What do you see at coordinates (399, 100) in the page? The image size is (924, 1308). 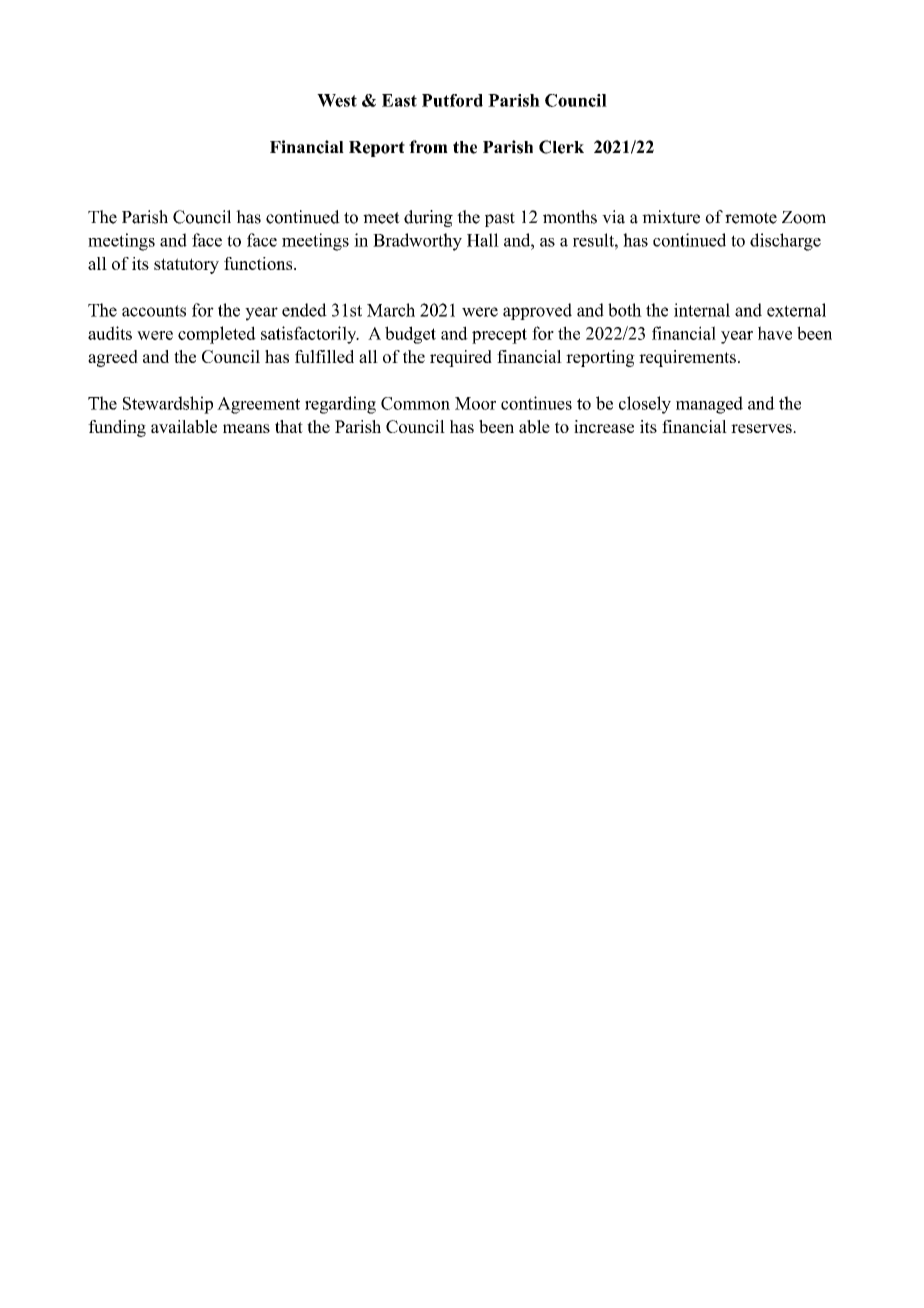 I see `East` at bounding box center [399, 100].
